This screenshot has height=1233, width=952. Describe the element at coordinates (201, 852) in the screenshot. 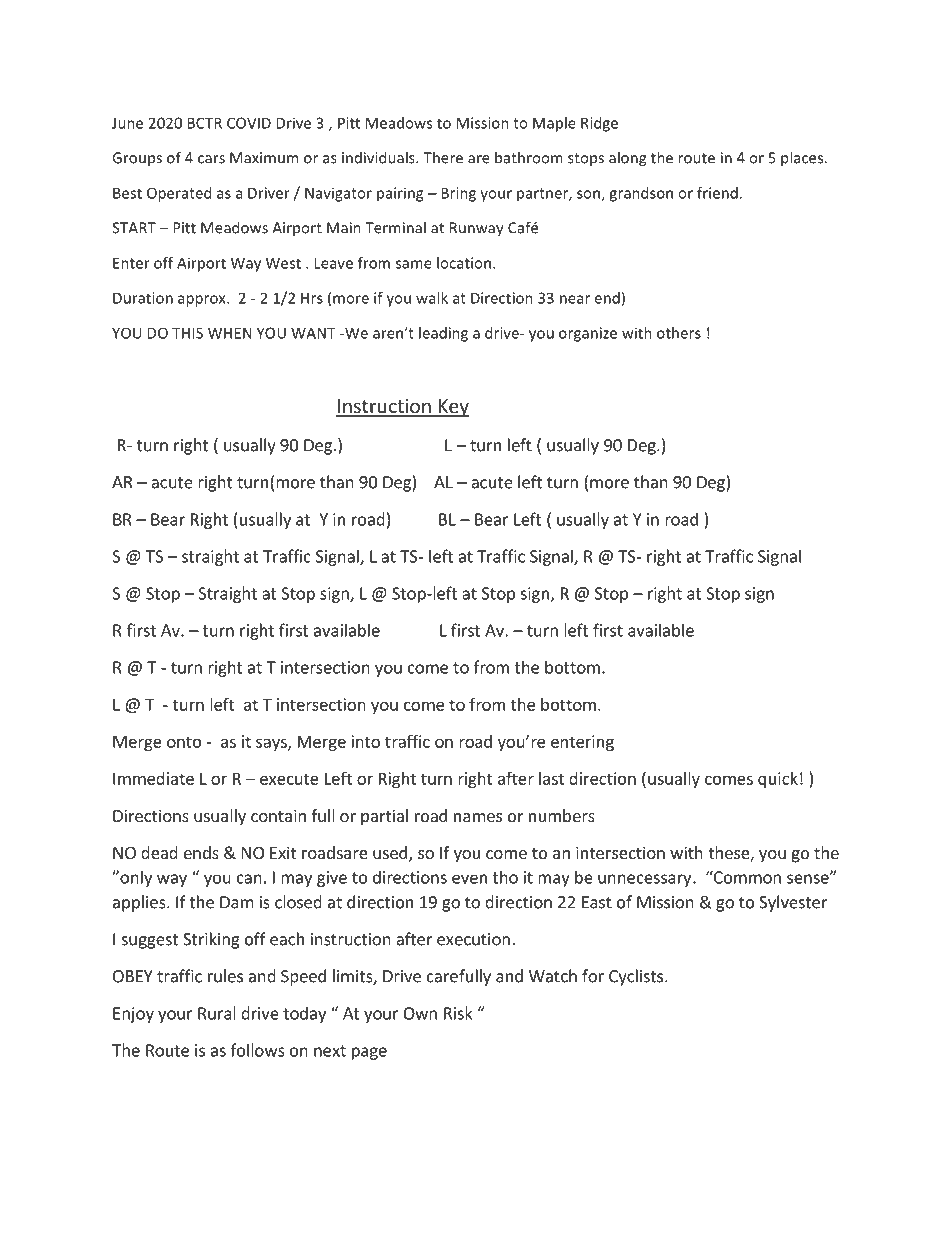

I see `ends` at that location.
